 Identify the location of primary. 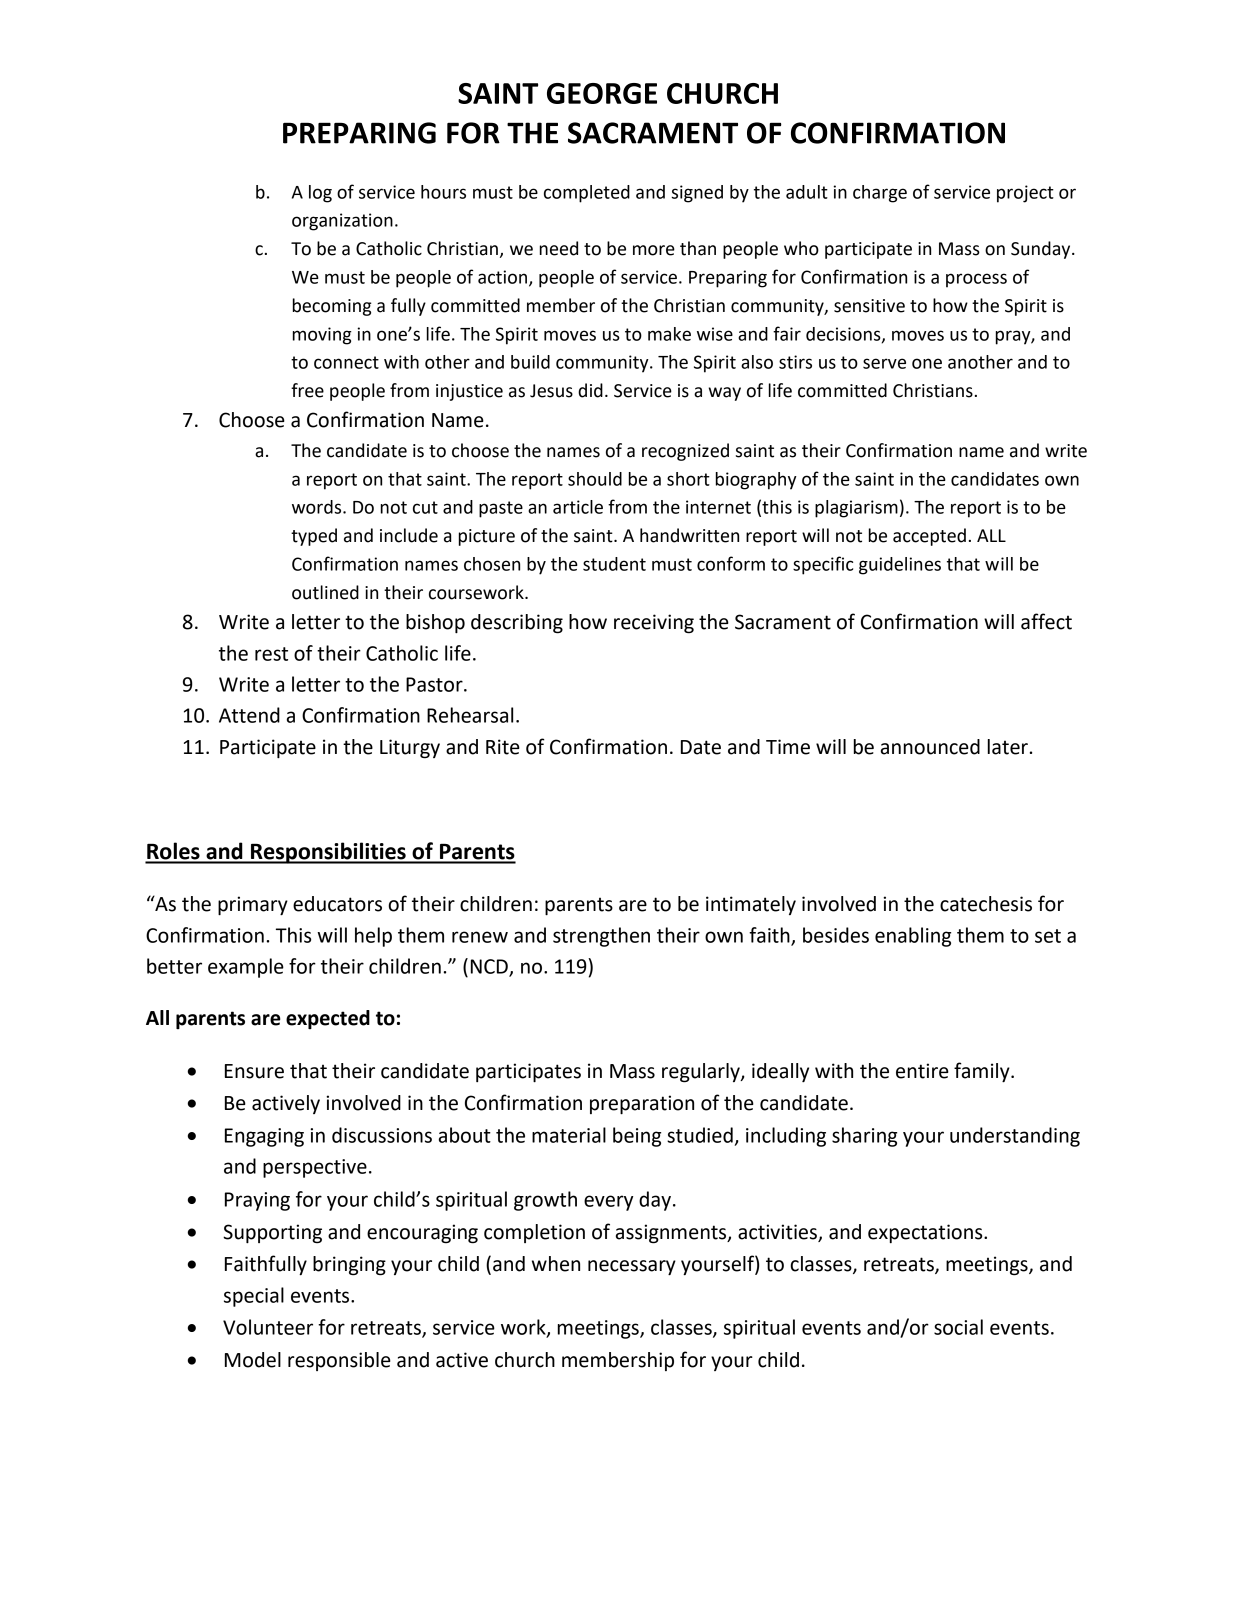
(253, 905).
